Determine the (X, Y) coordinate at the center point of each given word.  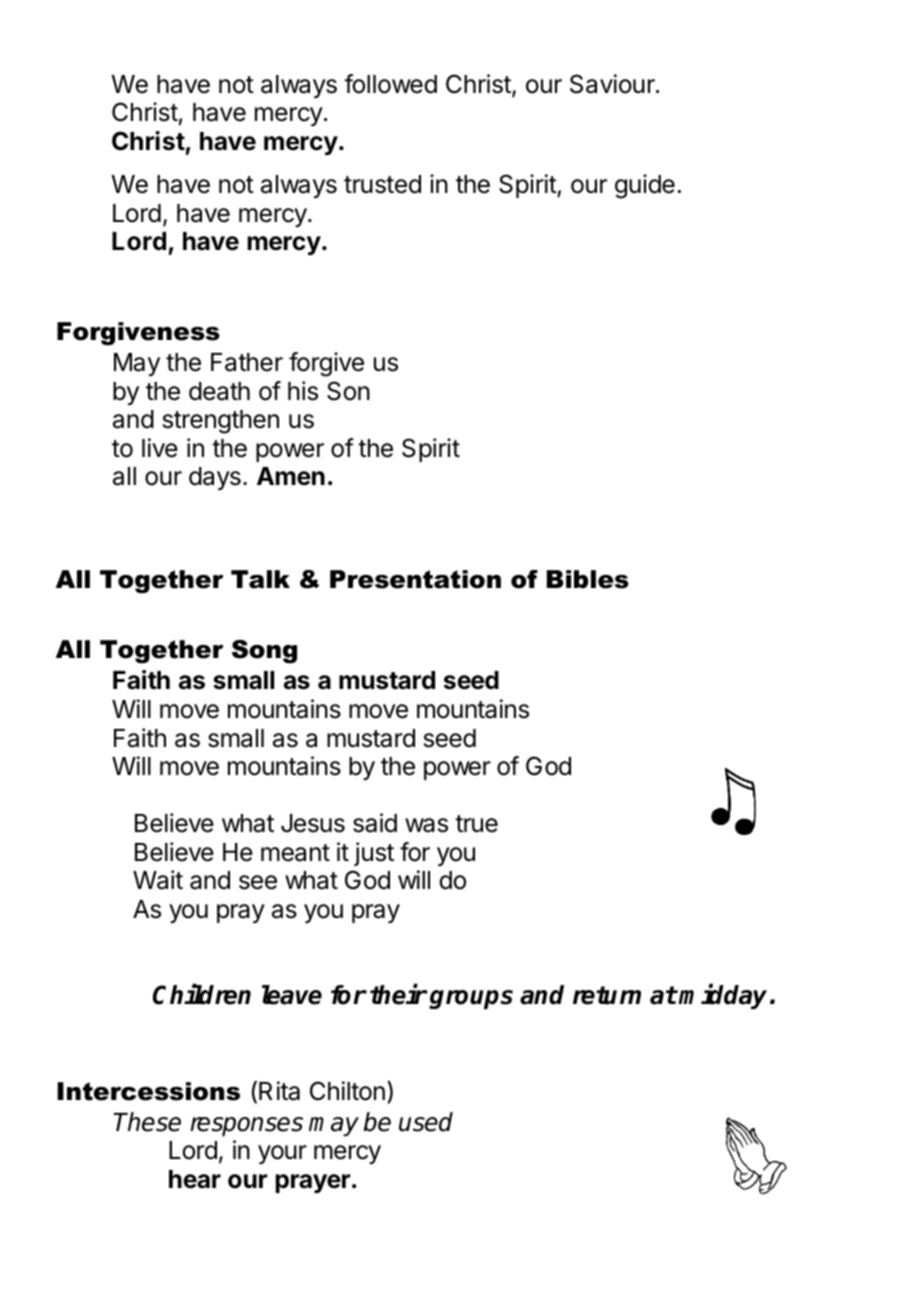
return (607, 995)
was (426, 825)
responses (246, 1126)
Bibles (588, 579)
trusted (382, 184)
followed (390, 84)
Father (247, 362)
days (215, 478)
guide (645, 186)
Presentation (415, 579)
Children (202, 994)
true (476, 824)
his (303, 391)
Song (264, 652)
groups (471, 999)
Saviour (613, 84)
